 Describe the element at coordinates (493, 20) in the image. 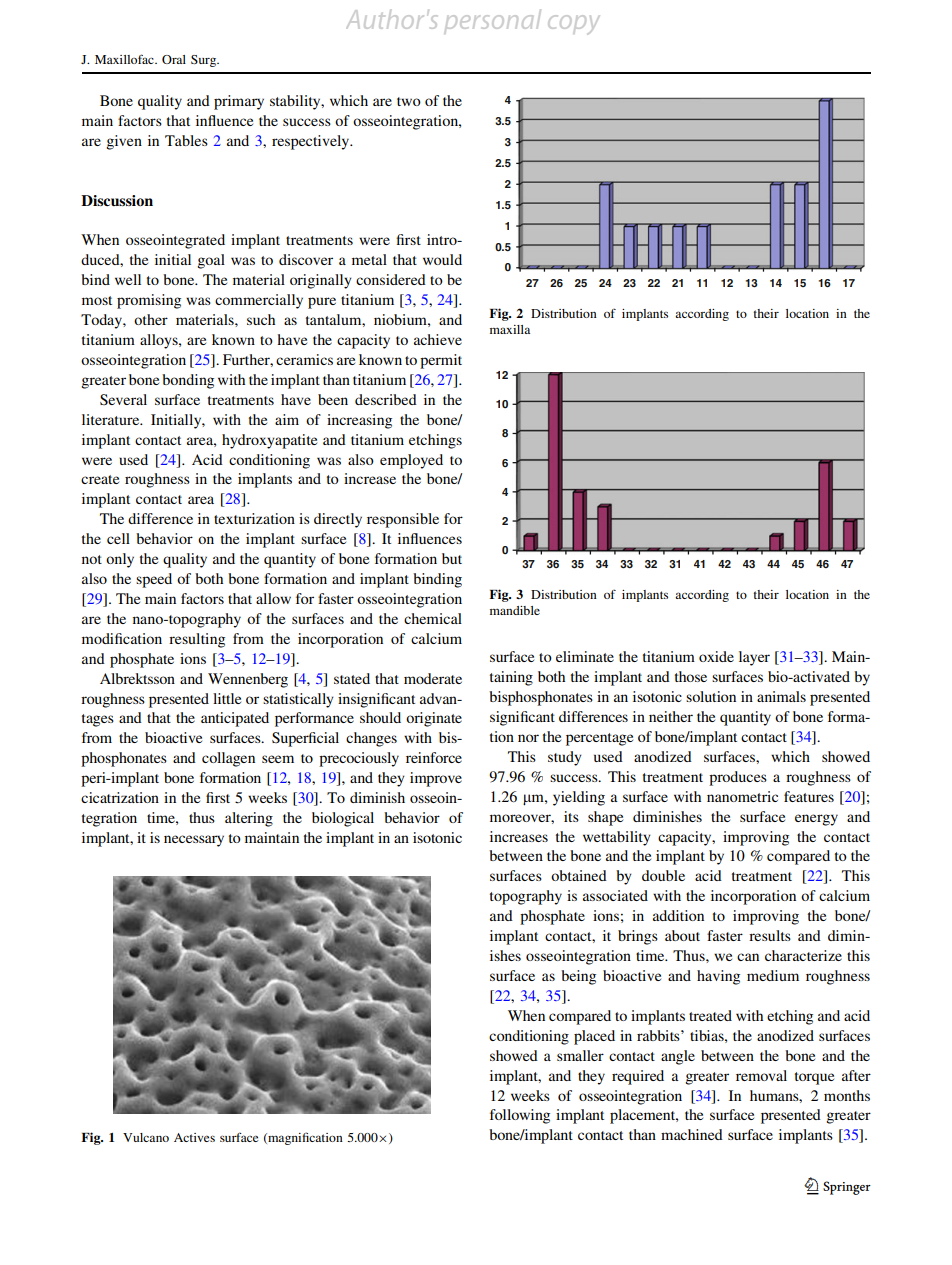

I see `personal` at that location.
